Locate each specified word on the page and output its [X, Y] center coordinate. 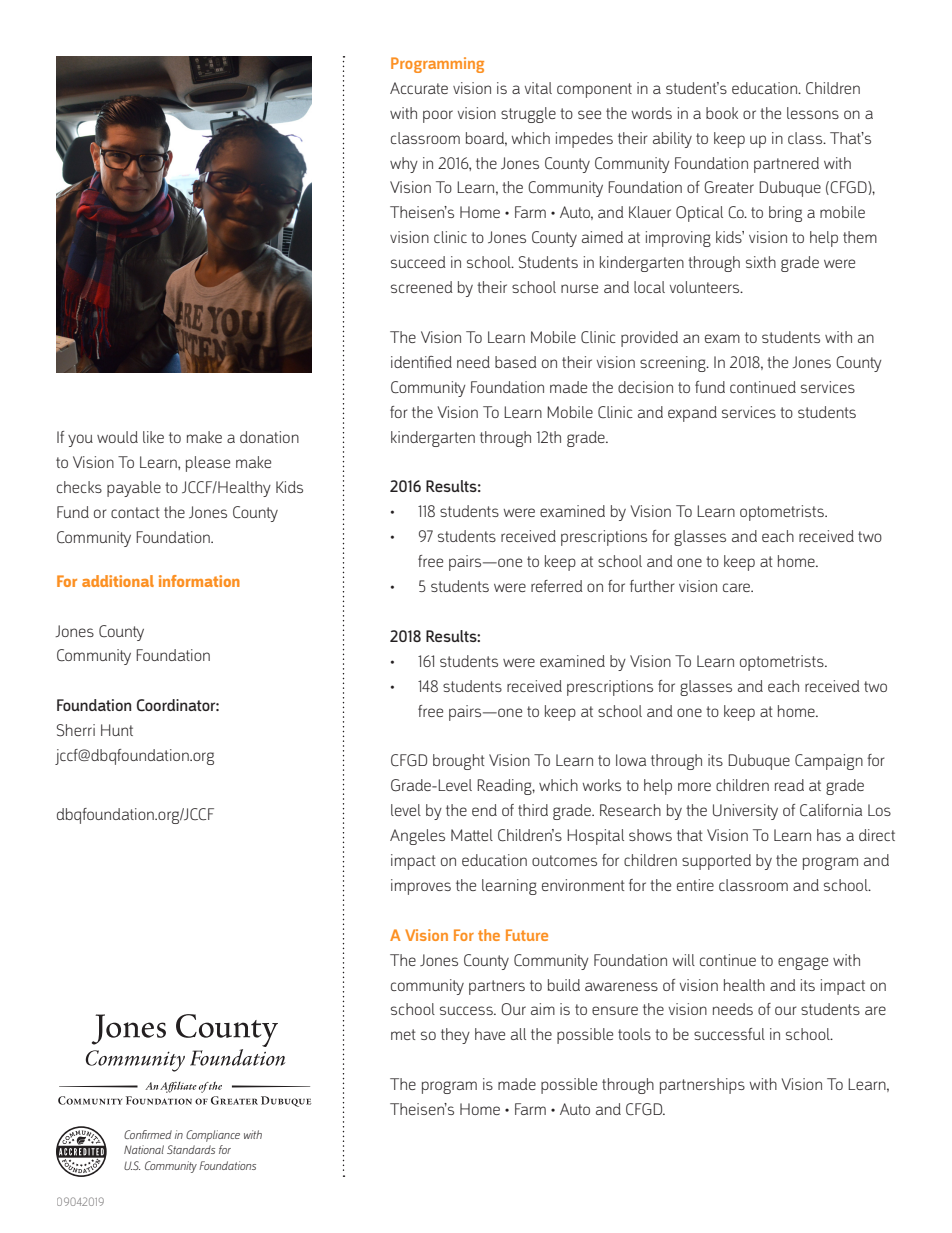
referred [557, 586]
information [199, 581]
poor [438, 116]
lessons [813, 113]
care [738, 587]
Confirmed [148, 1134]
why [404, 165]
